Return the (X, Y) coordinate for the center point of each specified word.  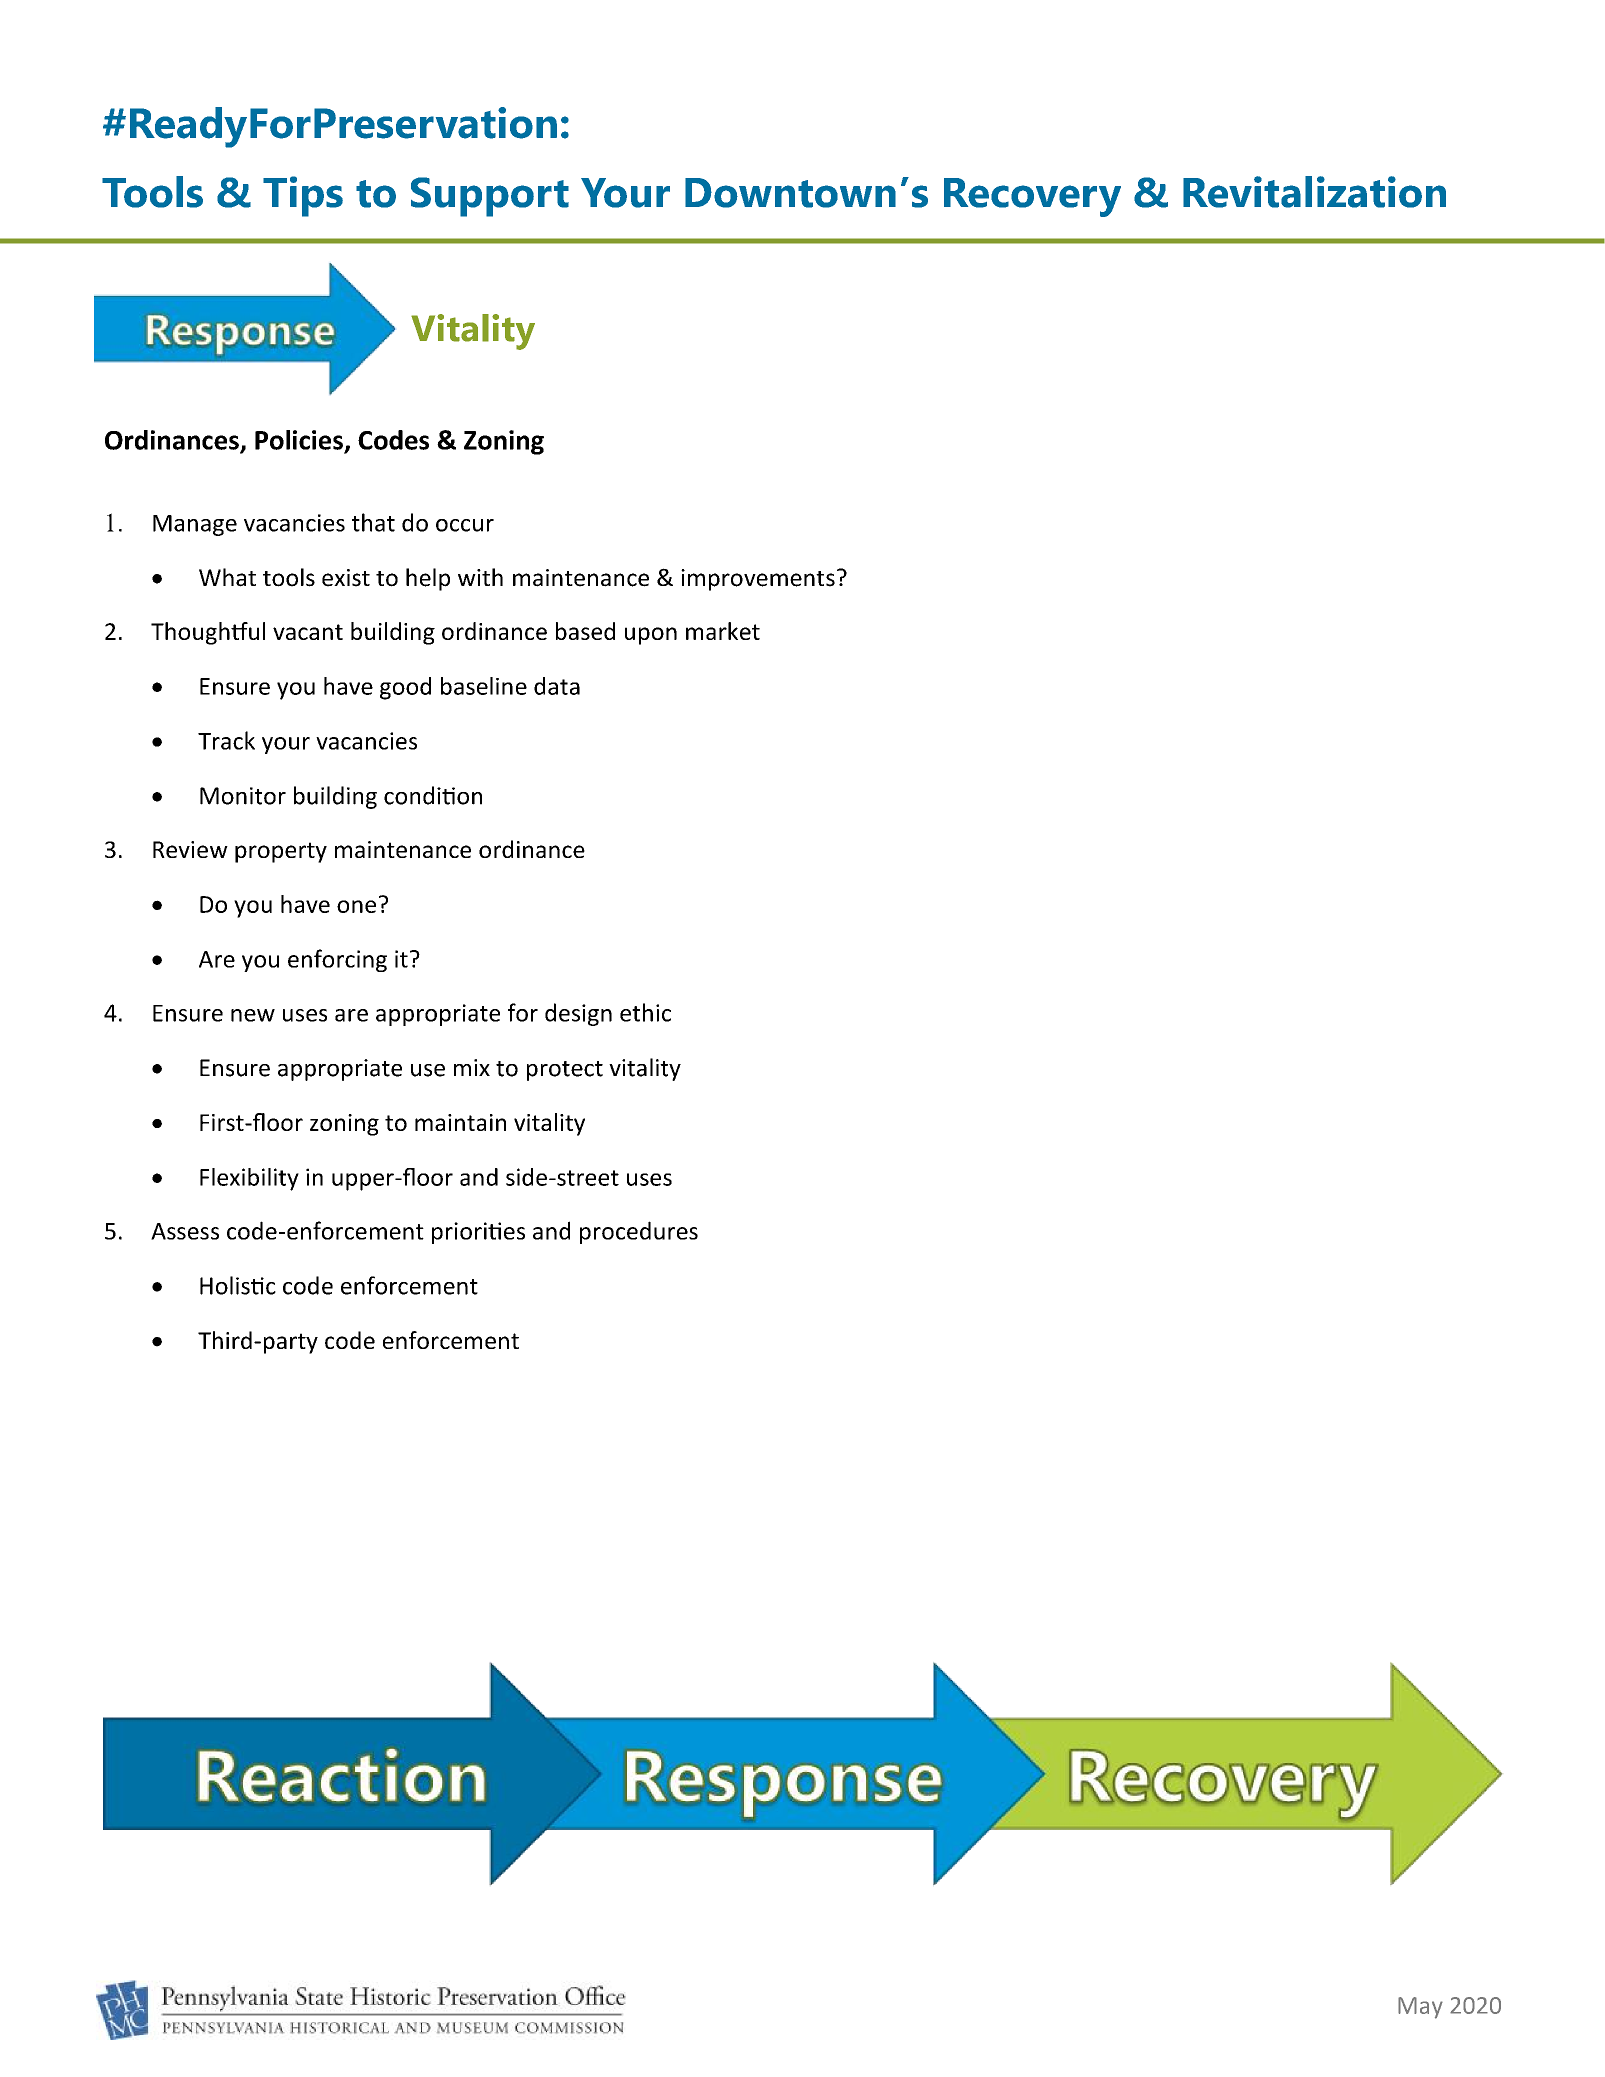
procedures (639, 1232)
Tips (303, 196)
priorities (478, 1233)
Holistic (238, 1285)
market (723, 631)
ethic (645, 1012)
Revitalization (1314, 192)
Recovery (1032, 197)
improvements (758, 580)
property (281, 852)
